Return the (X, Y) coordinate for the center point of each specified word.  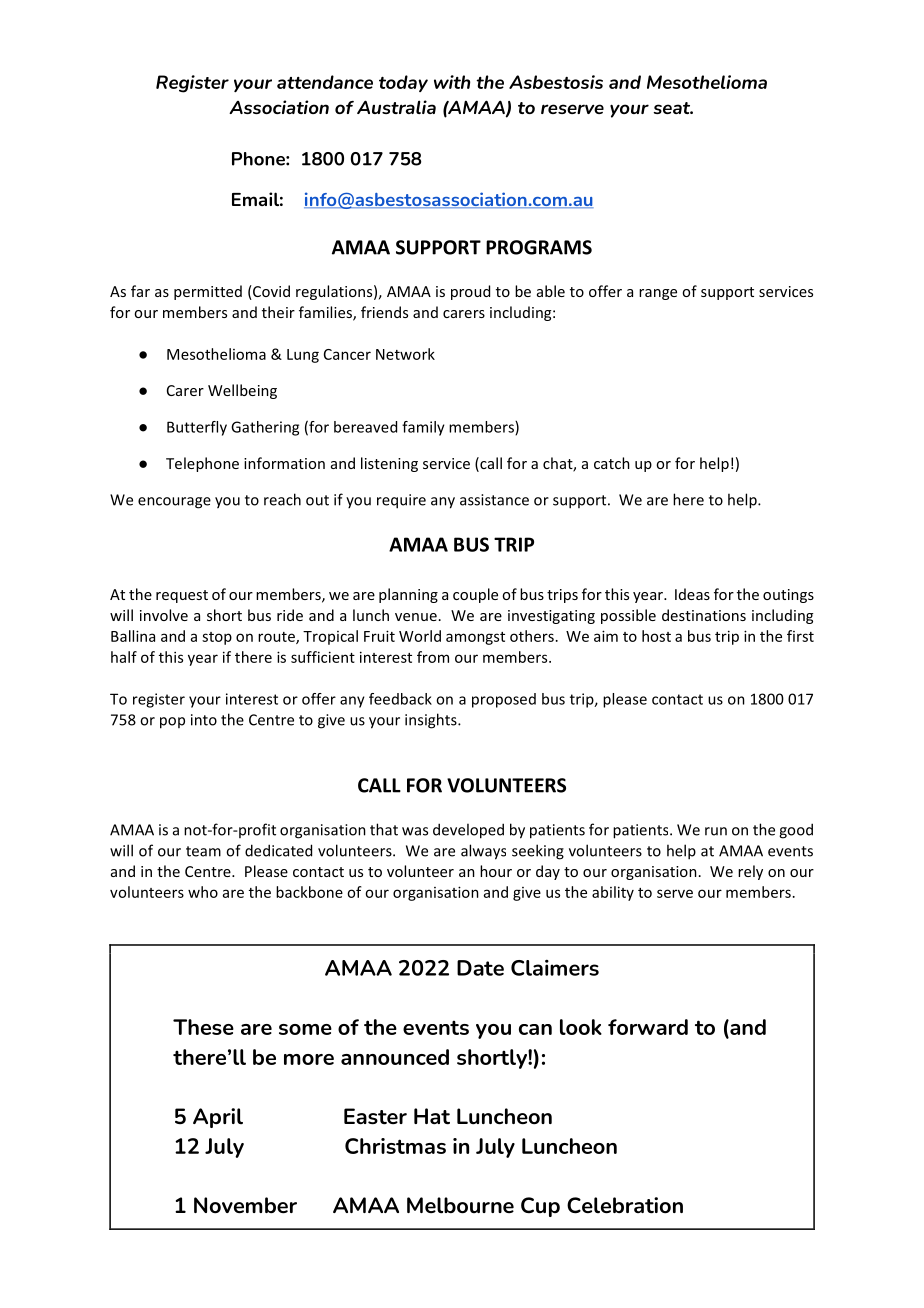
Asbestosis (556, 82)
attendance (325, 82)
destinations (704, 615)
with (452, 82)
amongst (475, 638)
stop (217, 638)
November (245, 1205)
